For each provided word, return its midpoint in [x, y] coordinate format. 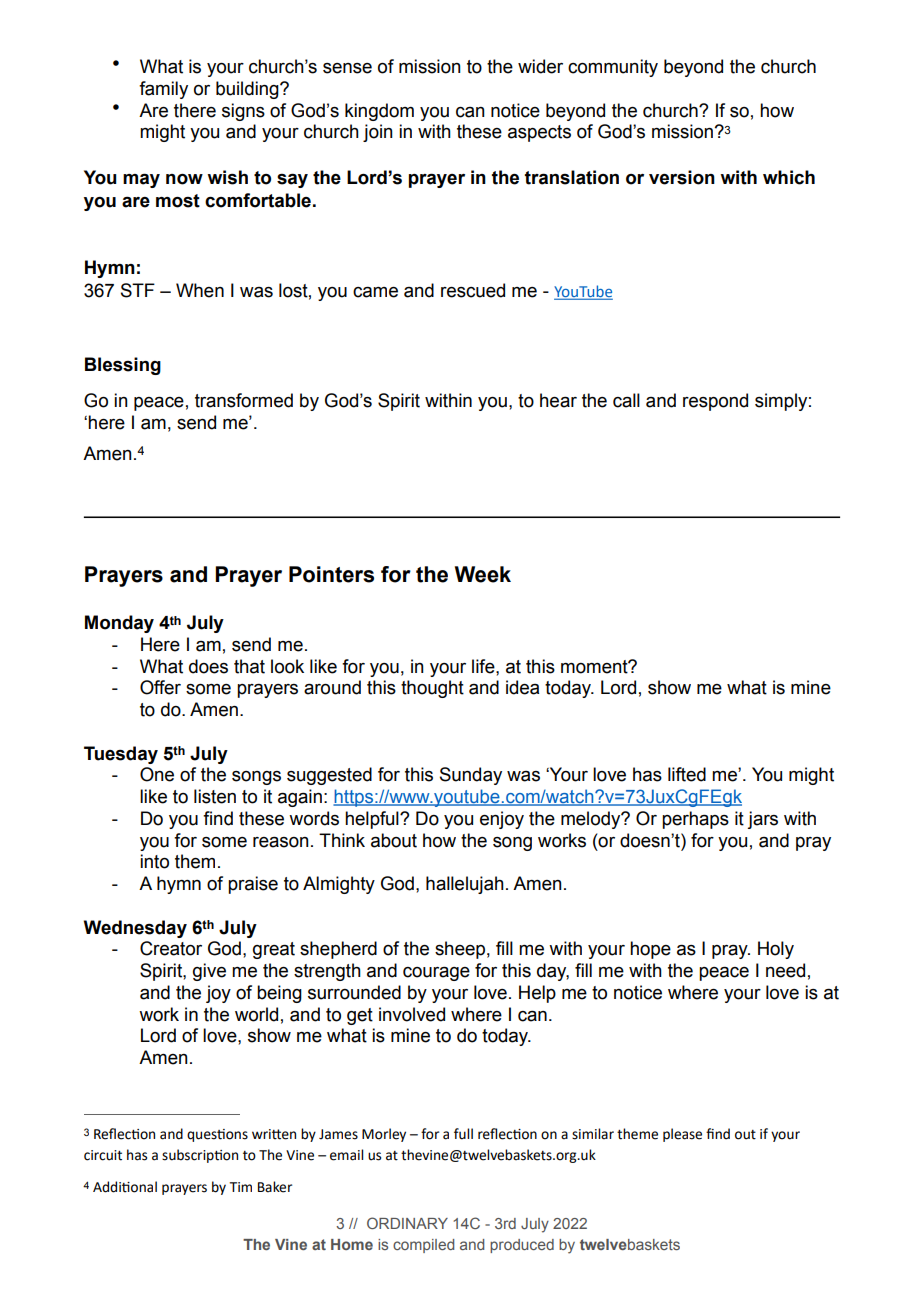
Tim [240, 1187]
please [682, 1135]
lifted [687, 774]
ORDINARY [407, 1223]
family [163, 90]
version [682, 177]
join [378, 133]
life [484, 666]
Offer [160, 687]
